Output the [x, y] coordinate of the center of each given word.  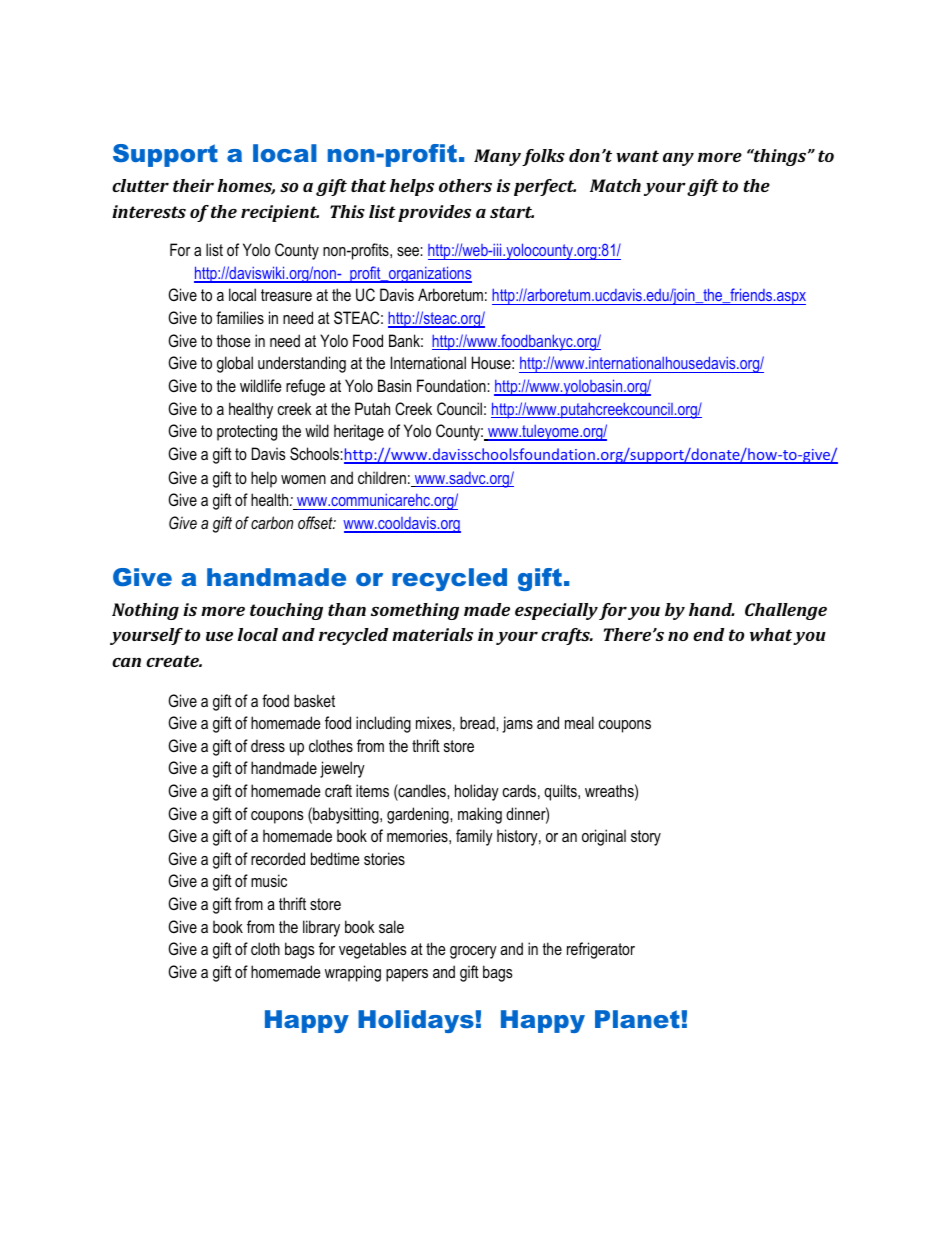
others [465, 185]
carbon [272, 522]
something [415, 611]
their [193, 185]
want [637, 156]
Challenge [786, 611]
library [321, 928]
